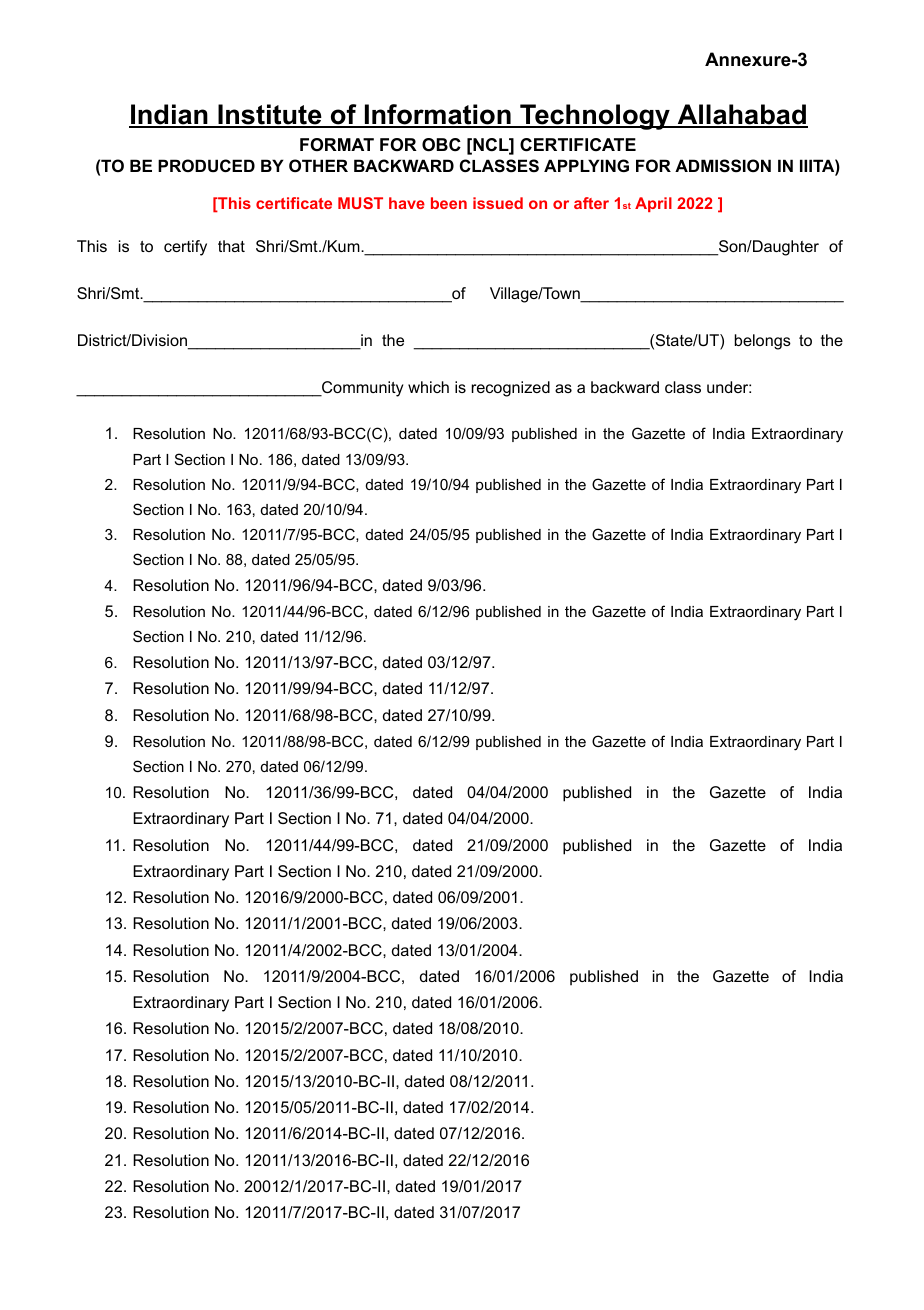 This image has height=1310, width=924. I want to click on issued, so click(498, 203).
